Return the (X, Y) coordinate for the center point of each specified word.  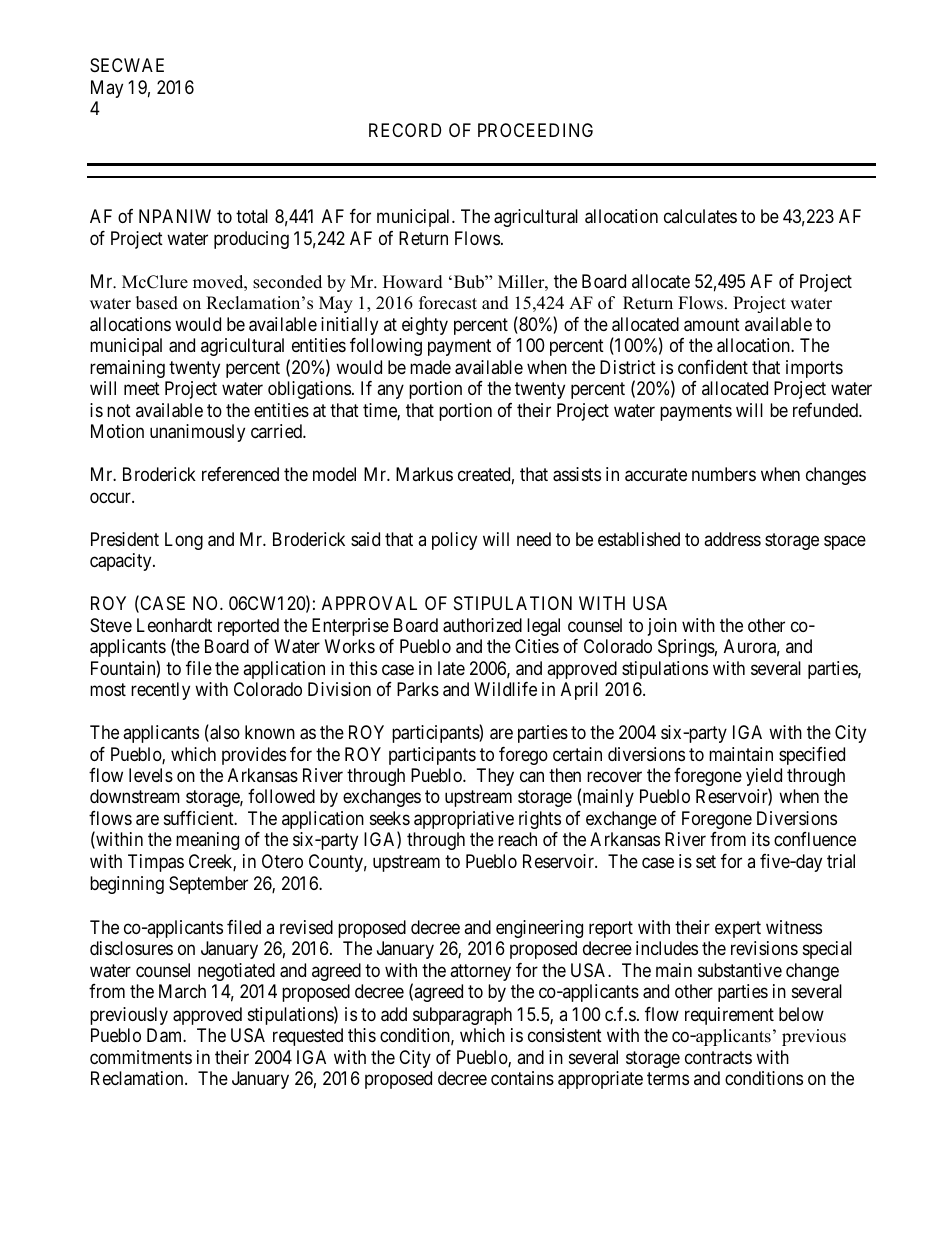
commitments (141, 1057)
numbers (724, 474)
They (495, 777)
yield (764, 778)
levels (151, 775)
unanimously (197, 433)
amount (712, 325)
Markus (424, 474)
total (252, 216)
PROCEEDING (535, 130)
